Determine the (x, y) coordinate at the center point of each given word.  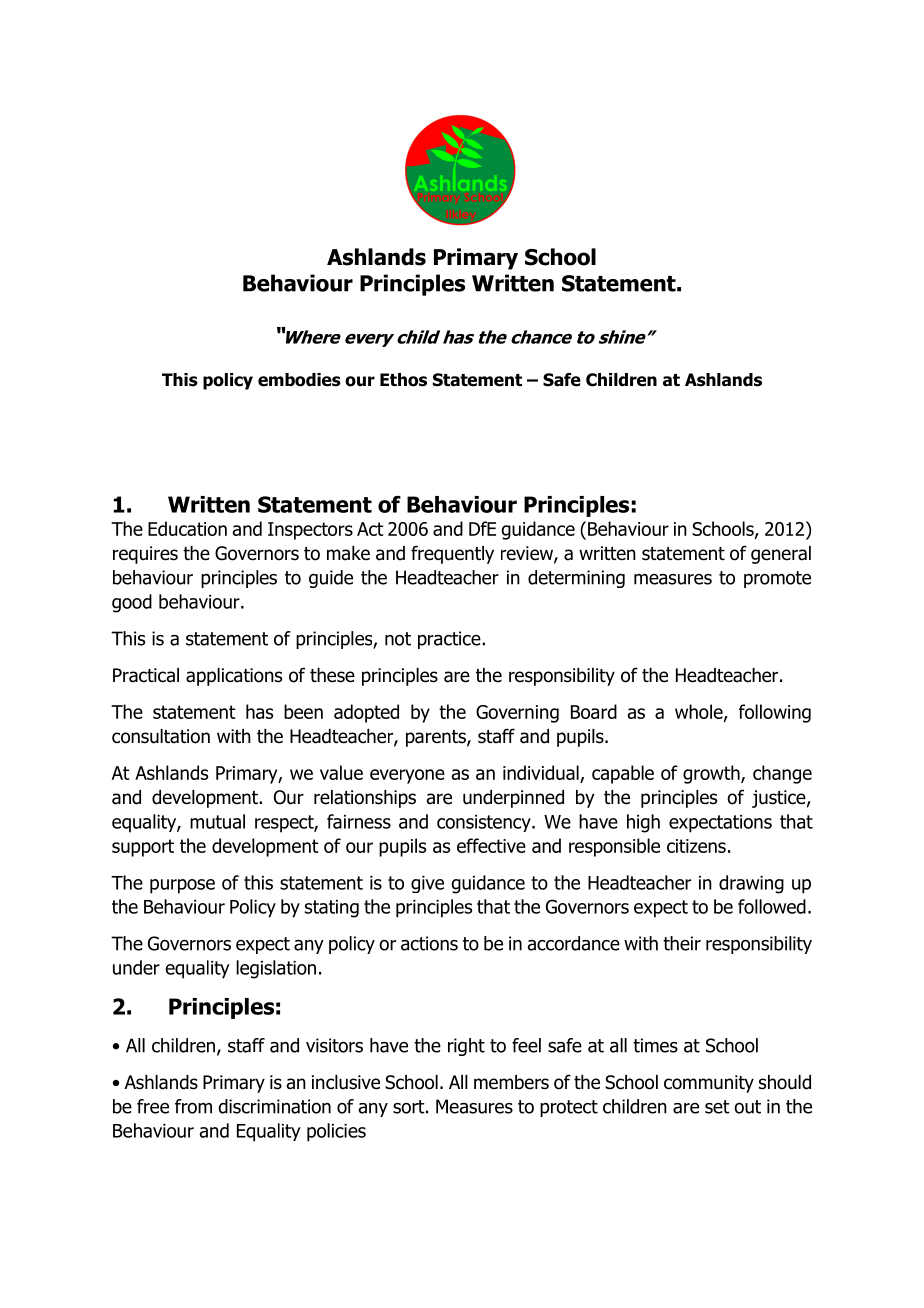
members (511, 1082)
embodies (299, 380)
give (427, 884)
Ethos (403, 380)
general (781, 555)
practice (450, 640)
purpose (182, 886)
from (193, 1106)
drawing (751, 884)
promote (777, 579)
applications (234, 677)
